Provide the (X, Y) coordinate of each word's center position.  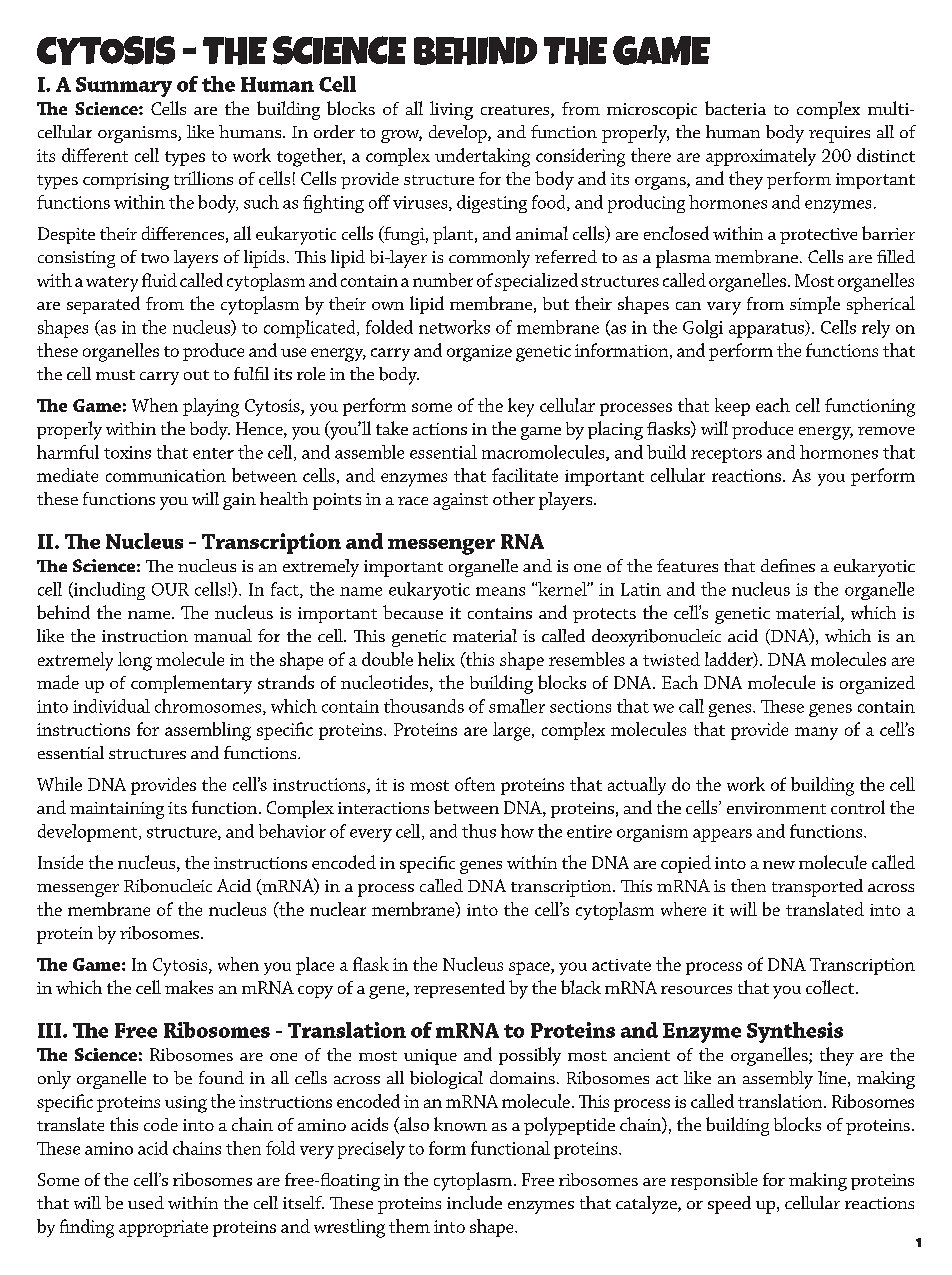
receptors (726, 455)
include (474, 1202)
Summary (124, 87)
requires (839, 134)
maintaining (117, 810)
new (779, 865)
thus (479, 831)
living (451, 110)
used (146, 1202)
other (514, 498)
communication (166, 475)
